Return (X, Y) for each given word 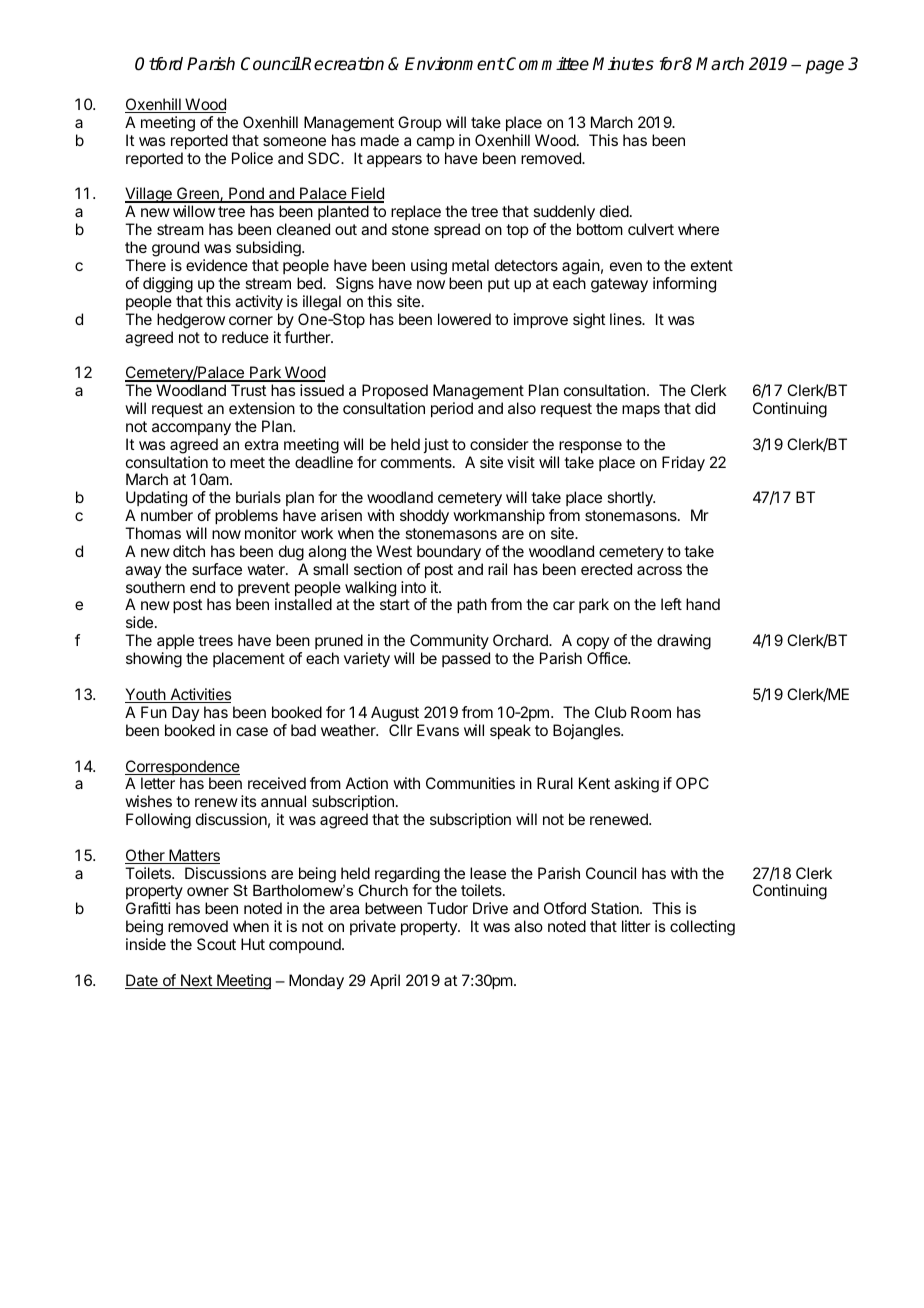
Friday (683, 464)
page (825, 67)
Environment (455, 64)
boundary (449, 553)
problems (246, 517)
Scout (216, 944)
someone (294, 141)
